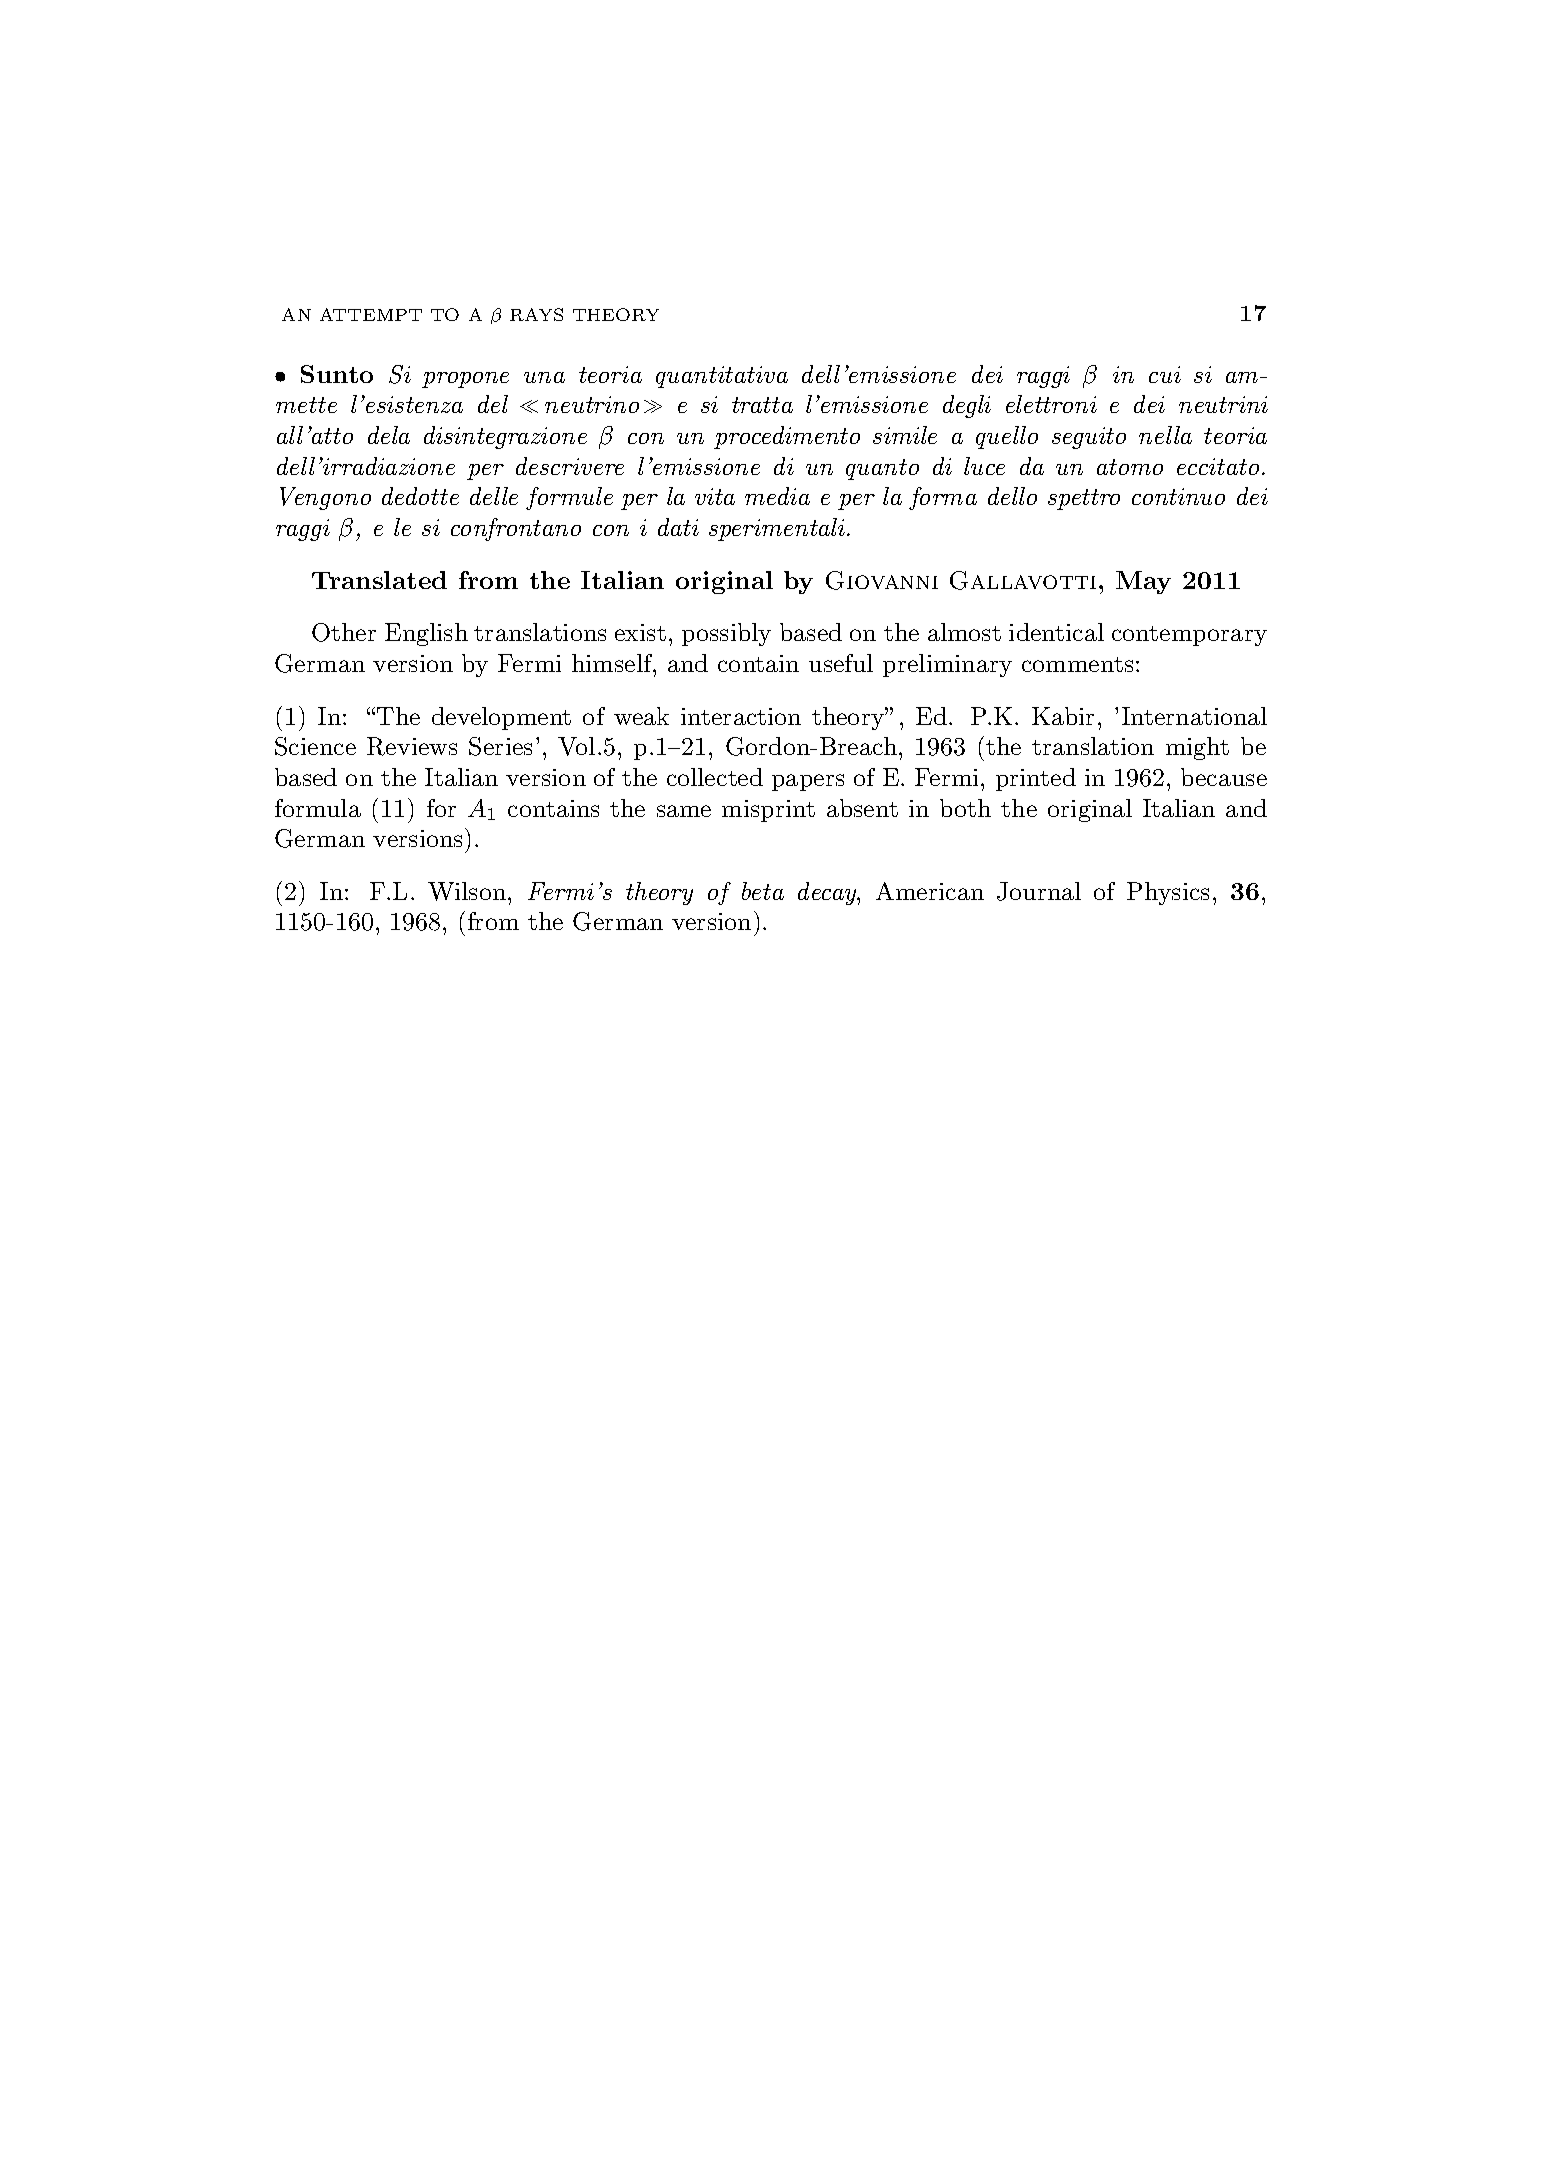 This screenshot has width=1544, height=2184. What do you see at coordinates (1197, 748) in the screenshot?
I see `might` at bounding box center [1197, 748].
